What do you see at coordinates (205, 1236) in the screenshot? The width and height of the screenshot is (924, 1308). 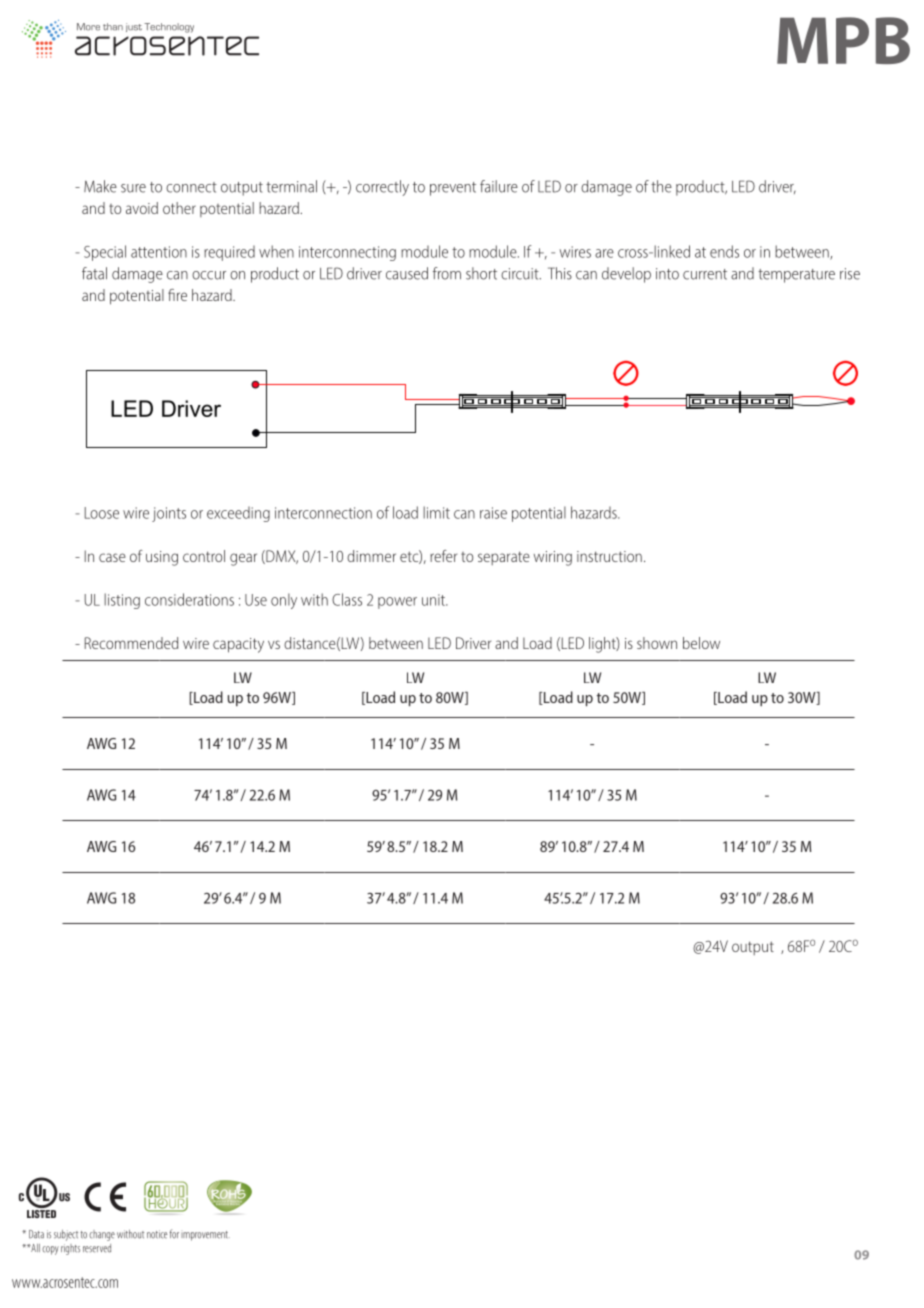 I see `improvement` at bounding box center [205, 1236].
